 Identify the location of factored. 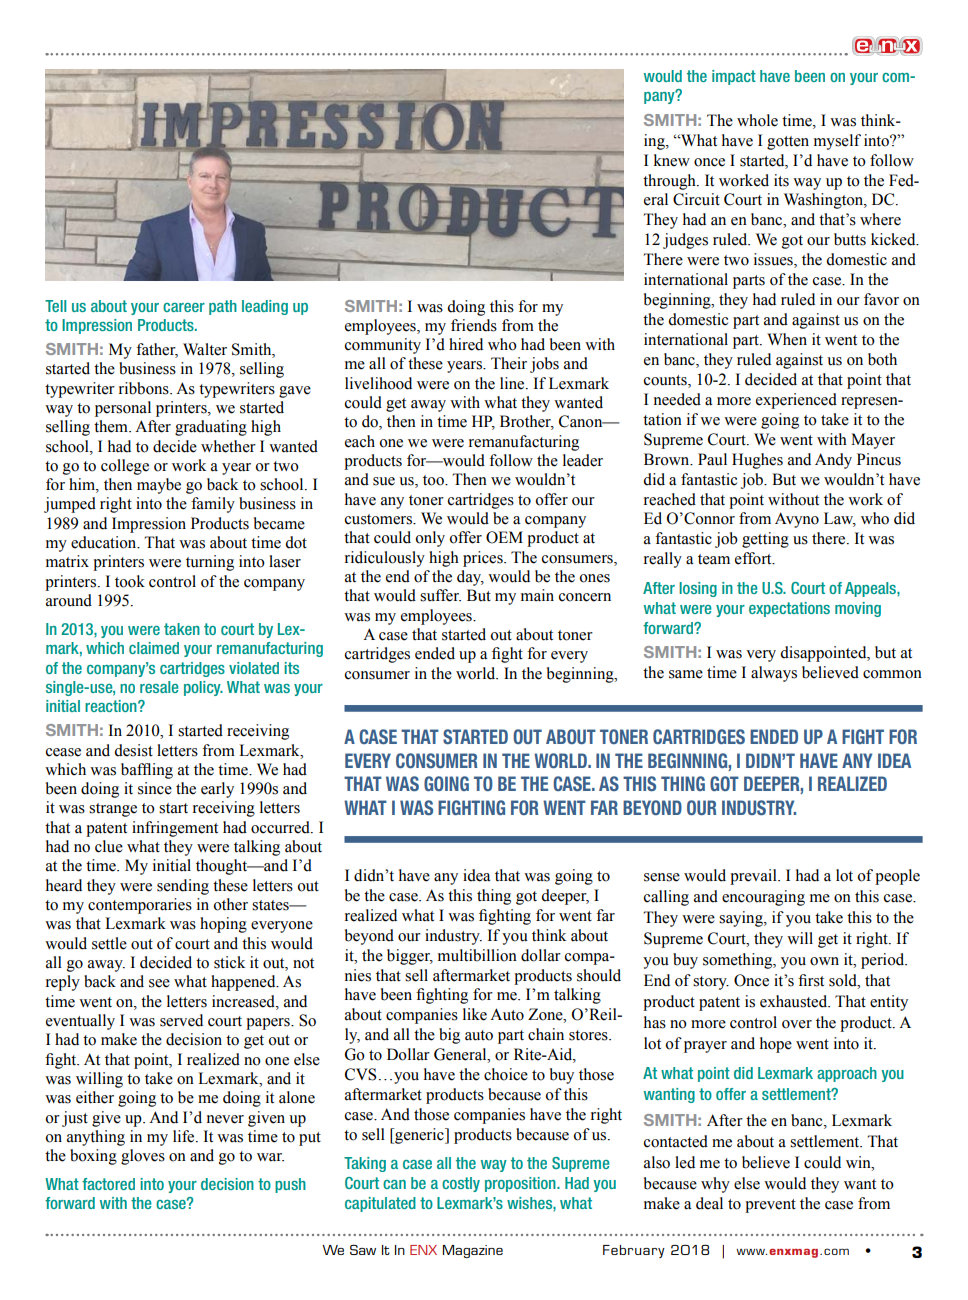
(108, 1184).
